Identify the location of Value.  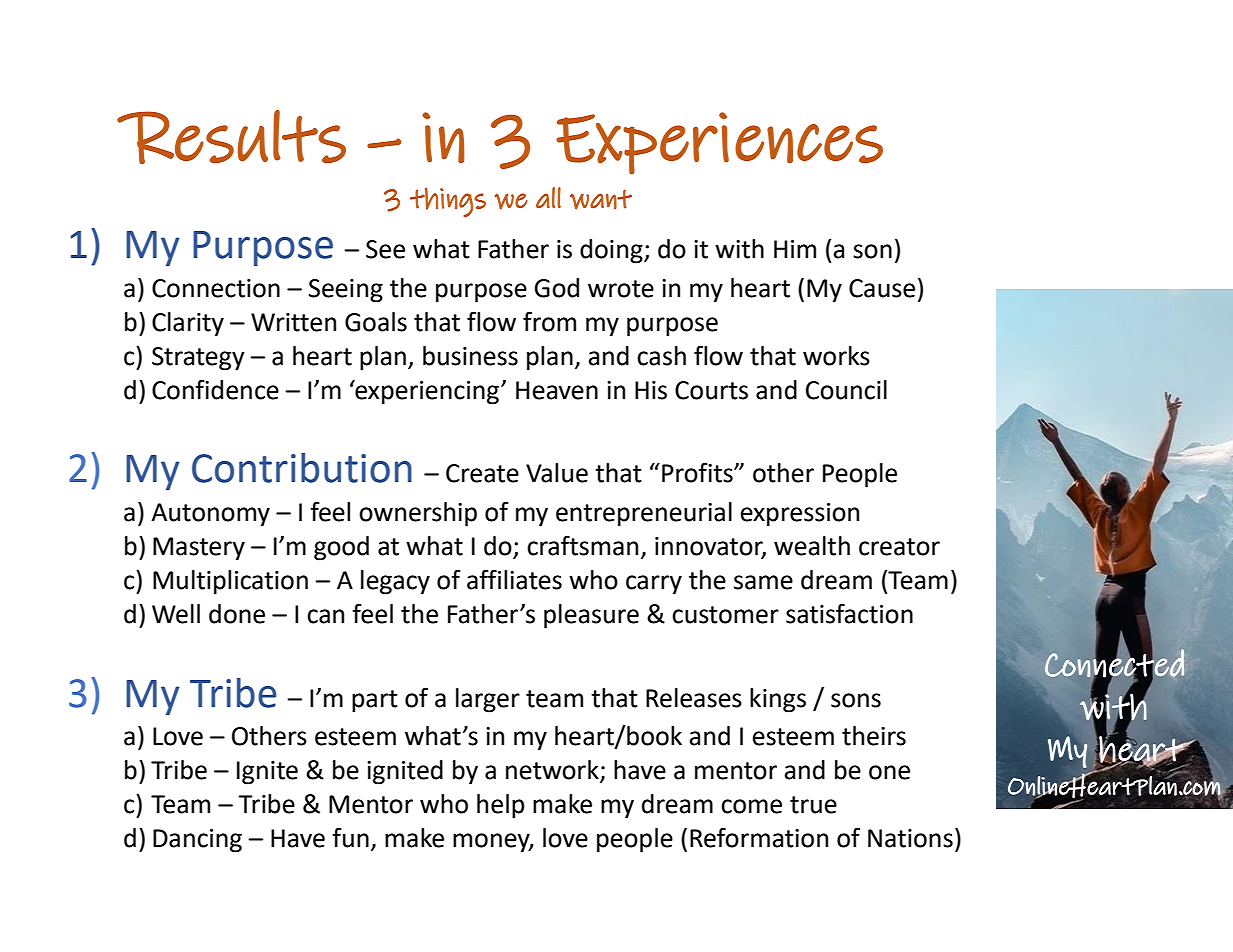
(557, 473).
